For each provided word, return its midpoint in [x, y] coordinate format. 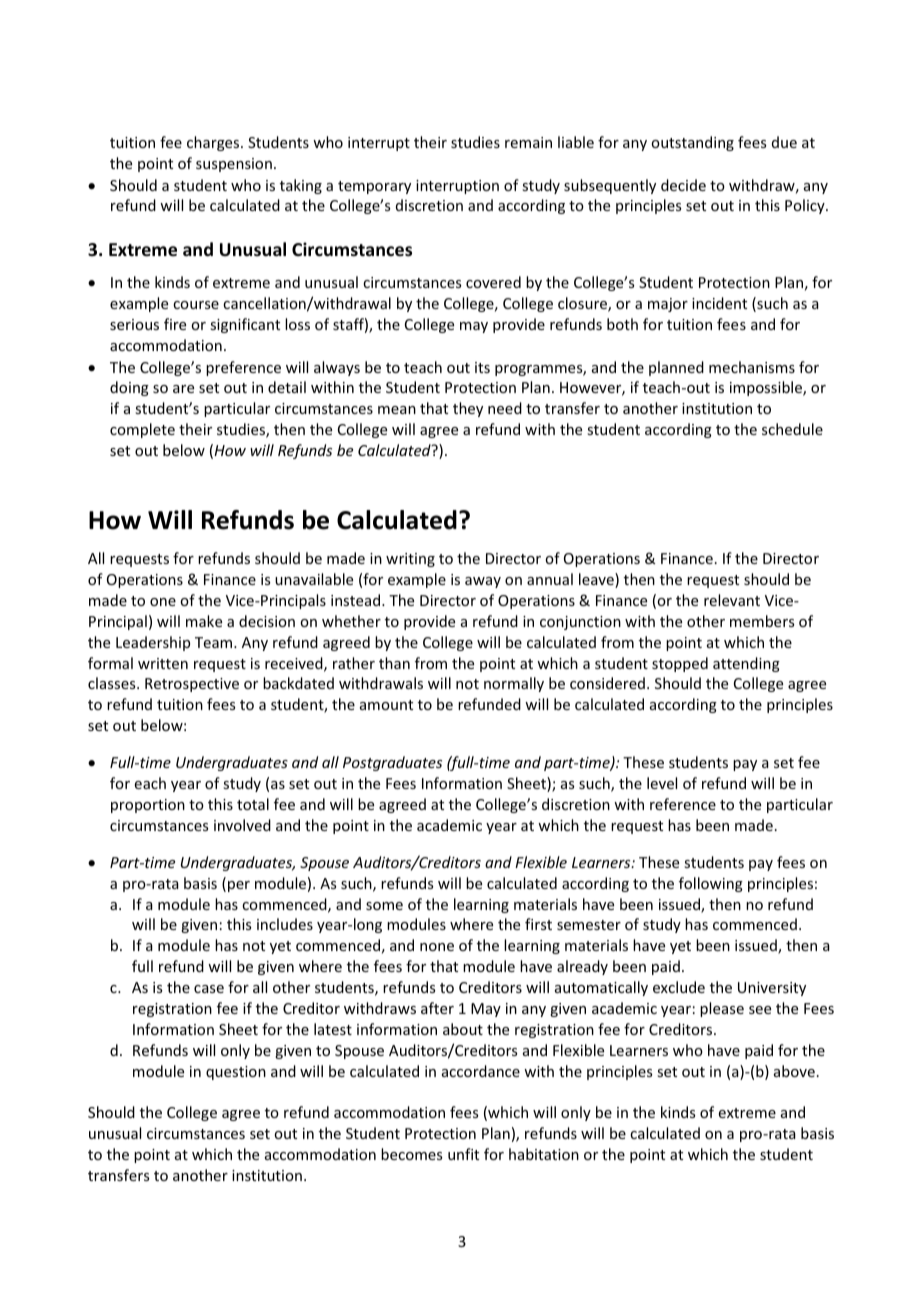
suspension [234, 165]
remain [528, 142]
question [236, 1073]
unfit [463, 1154]
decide [683, 185]
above [794, 1071]
